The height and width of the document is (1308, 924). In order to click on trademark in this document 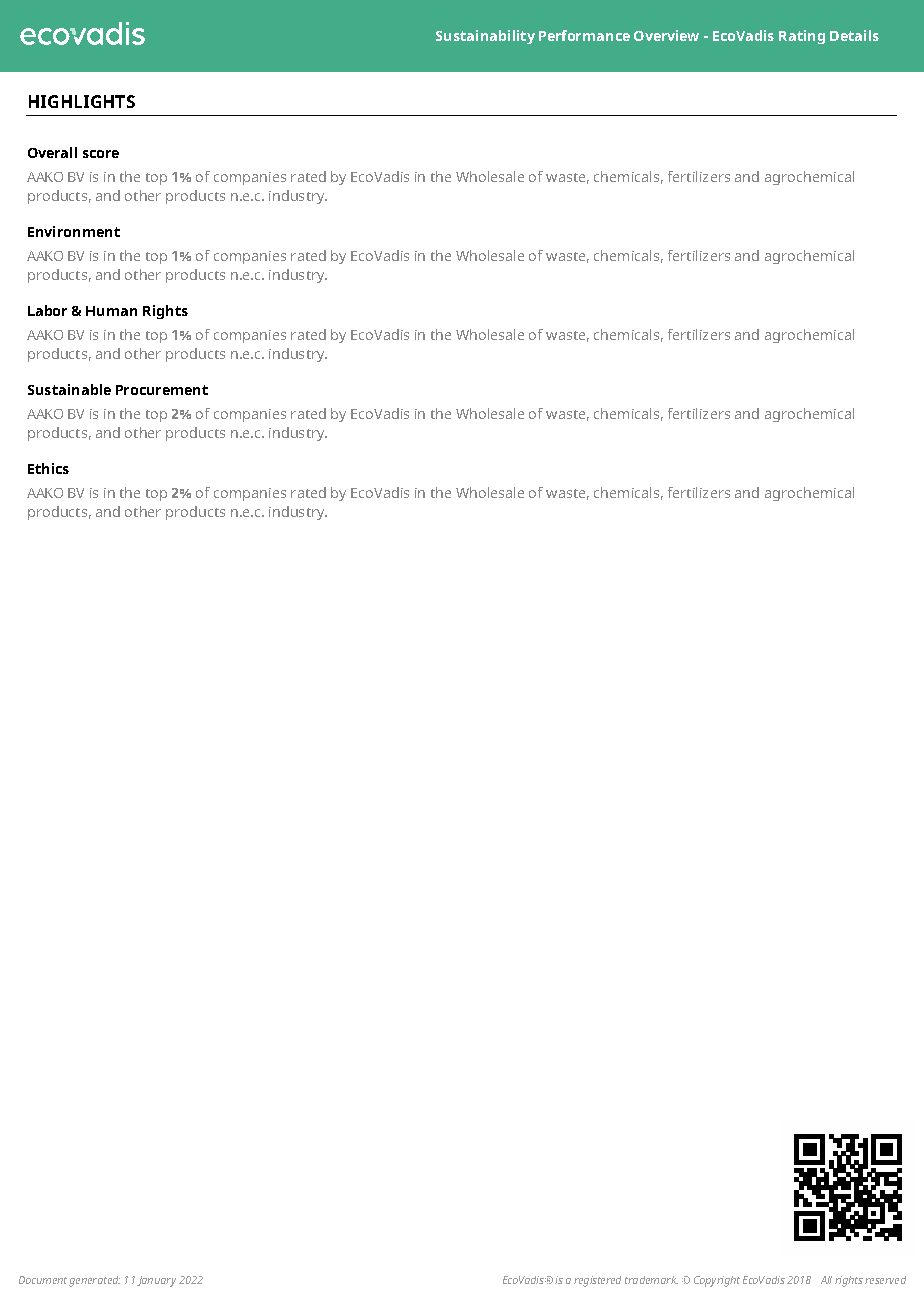, I will do `click(651, 1280)`.
